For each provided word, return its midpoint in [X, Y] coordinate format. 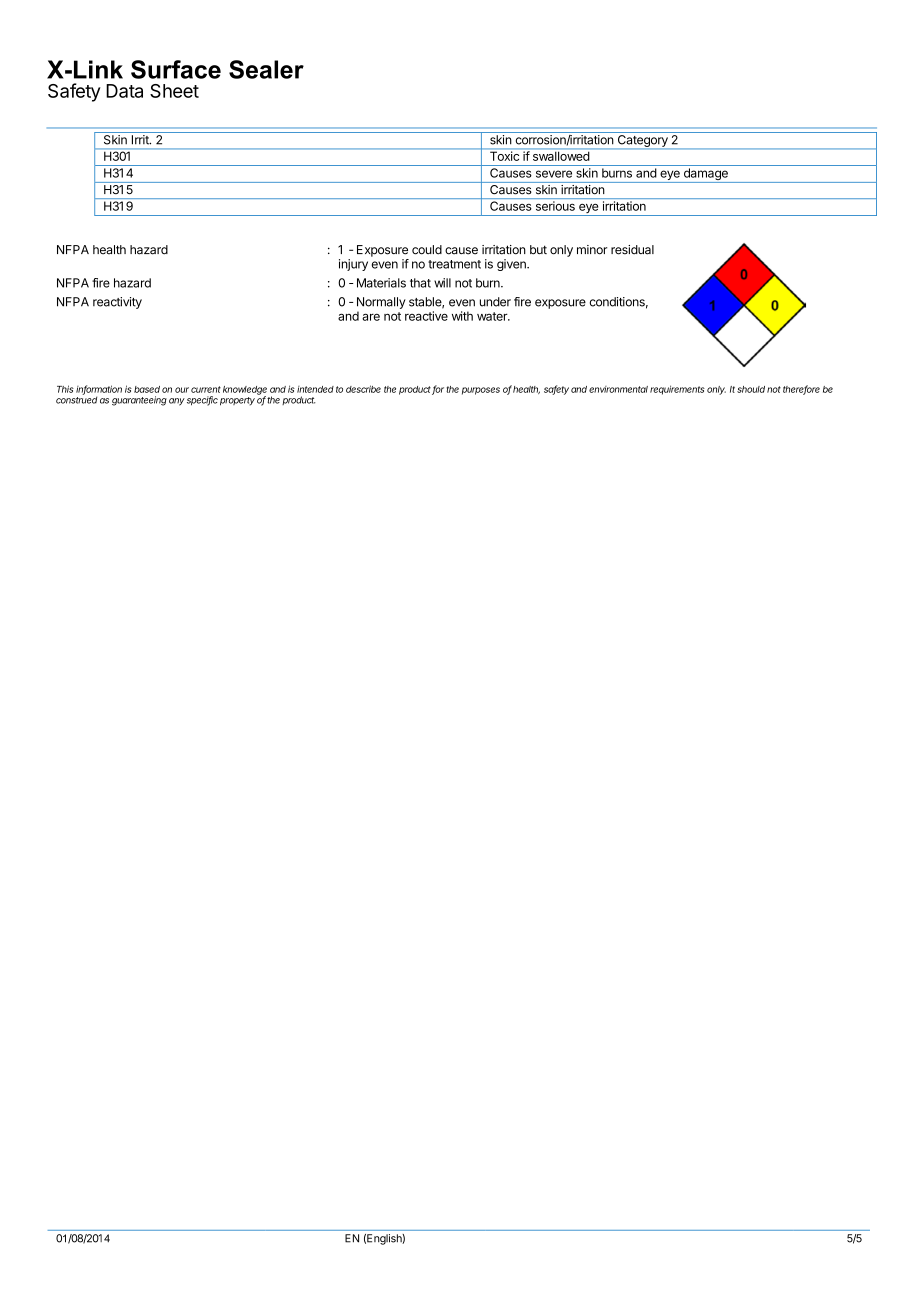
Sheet [174, 91]
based [147, 389]
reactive [426, 316]
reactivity [117, 303]
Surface [176, 69]
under [495, 302]
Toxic [504, 155]
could [427, 250]
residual [632, 250]
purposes [481, 391]
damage [705, 175]
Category [643, 141]
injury [353, 265]
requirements [677, 390]
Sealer [266, 69]
